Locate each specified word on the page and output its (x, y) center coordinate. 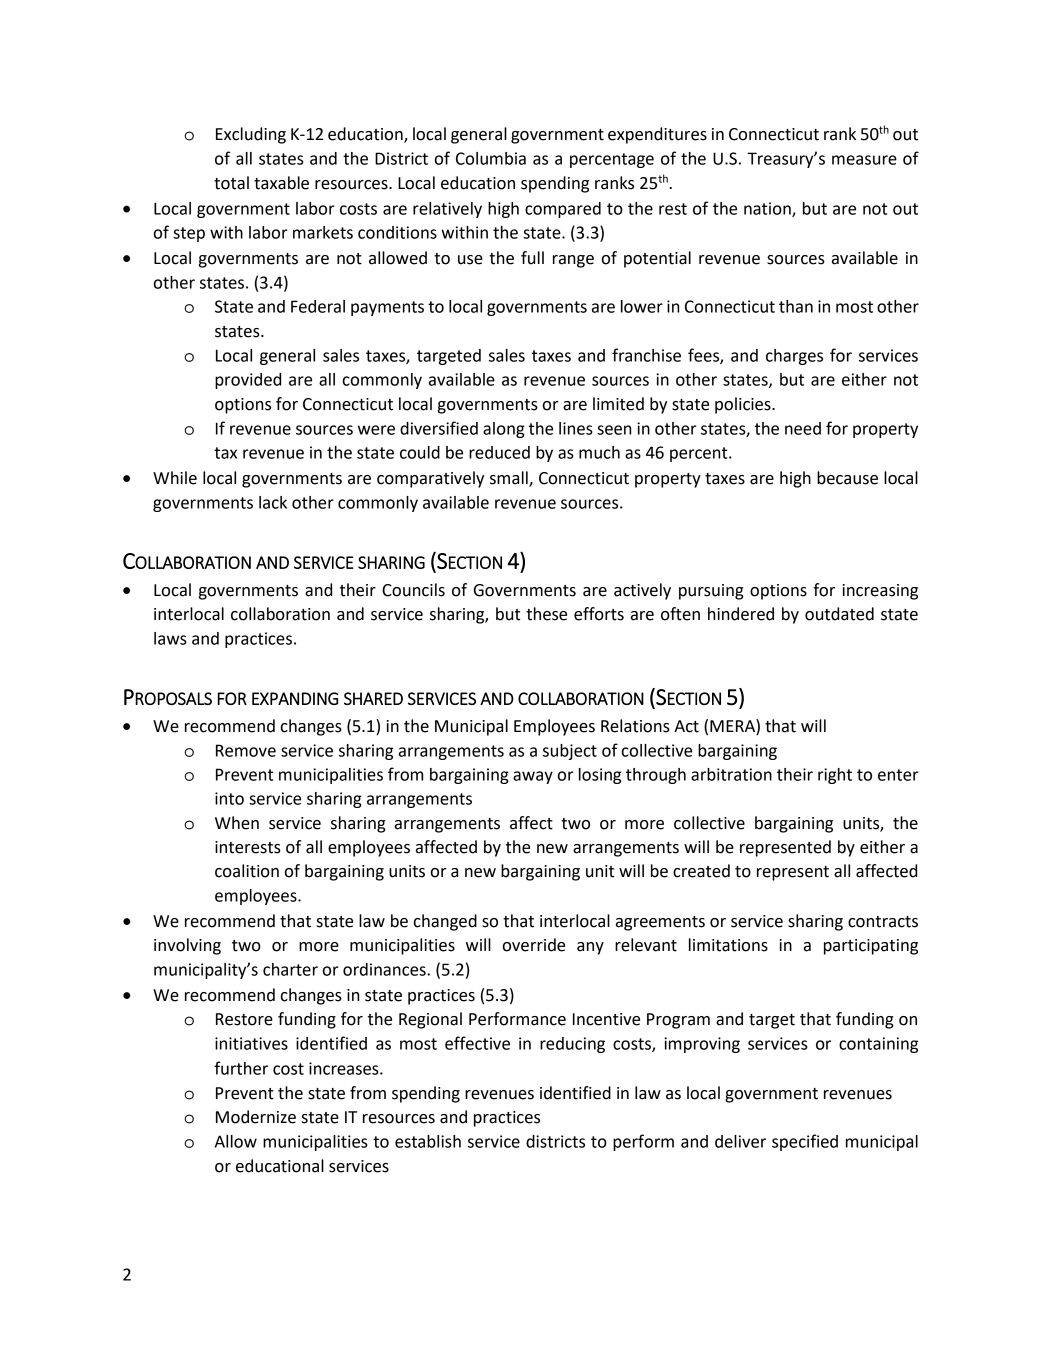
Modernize (256, 1117)
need (803, 428)
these (546, 614)
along (504, 430)
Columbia (491, 158)
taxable (281, 183)
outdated (839, 614)
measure (864, 160)
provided (248, 381)
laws (170, 638)
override (534, 945)
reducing (572, 1045)
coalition (247, 871)
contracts (883, 922)
